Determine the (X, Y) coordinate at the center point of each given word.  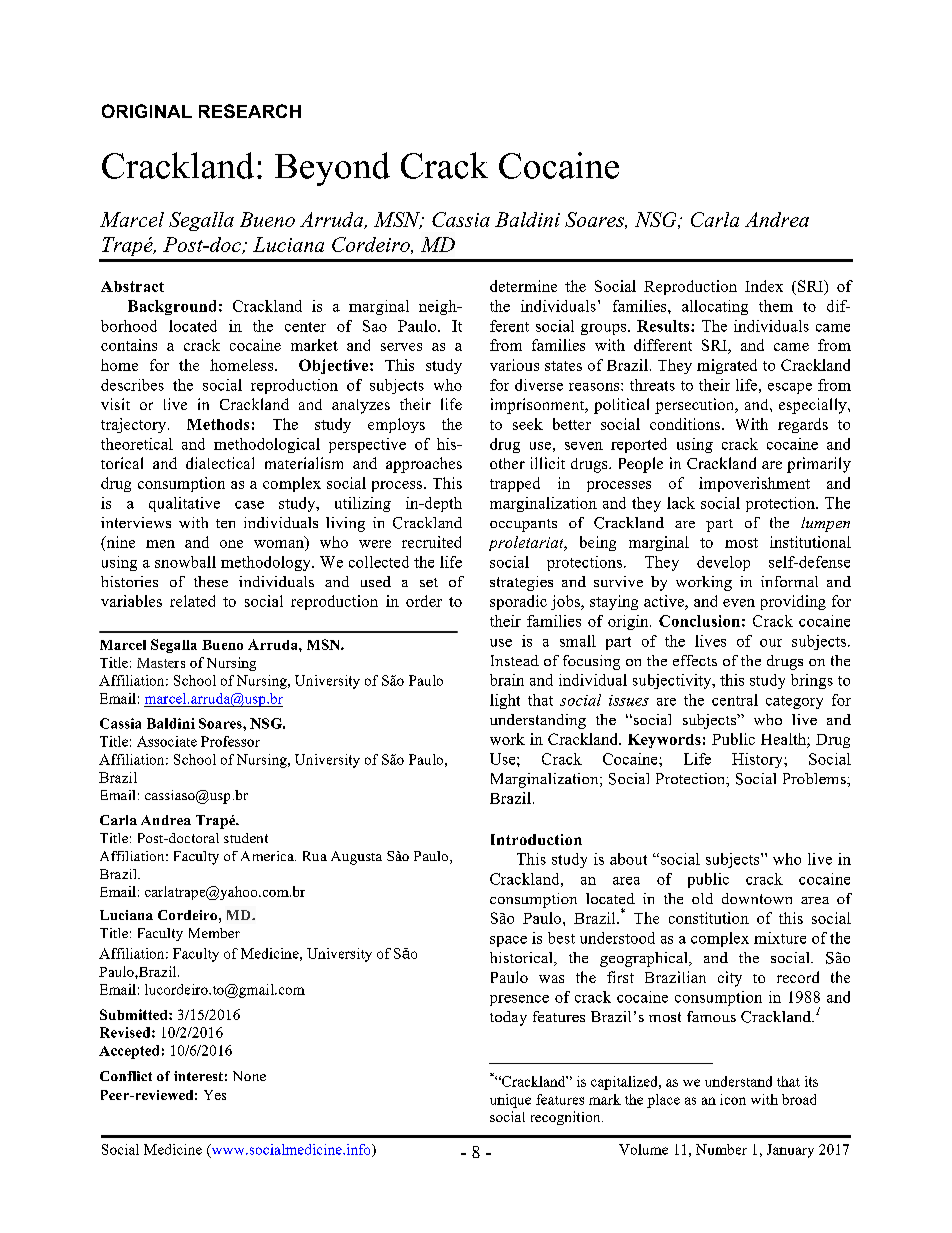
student (246, 838)
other (507, 463)
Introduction (536, 839)
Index (764, 286)
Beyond (332, 169)
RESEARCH (250, 111)
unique (510, 1101)
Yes (215, 1095)
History (758, 760)
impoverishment (754, 484)
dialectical (220, 463)
